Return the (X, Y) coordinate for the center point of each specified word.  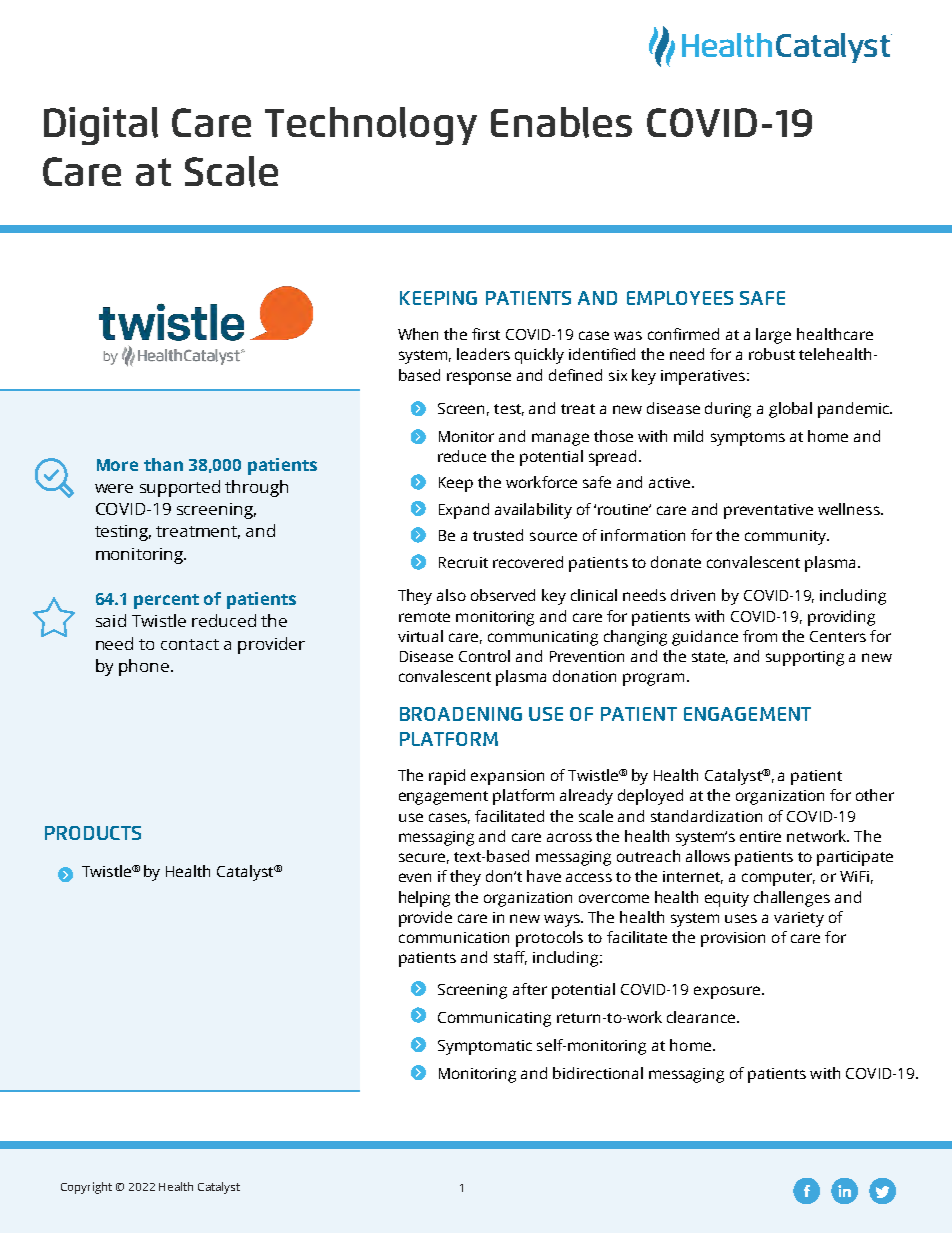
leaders (483, 354)
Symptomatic (485, 1047)
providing (841, 618)
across (569, 837)
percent (166, 601)
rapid (447, 777)
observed (503, 595)
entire (760, 836)
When (418, 334)
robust (772, 354)
